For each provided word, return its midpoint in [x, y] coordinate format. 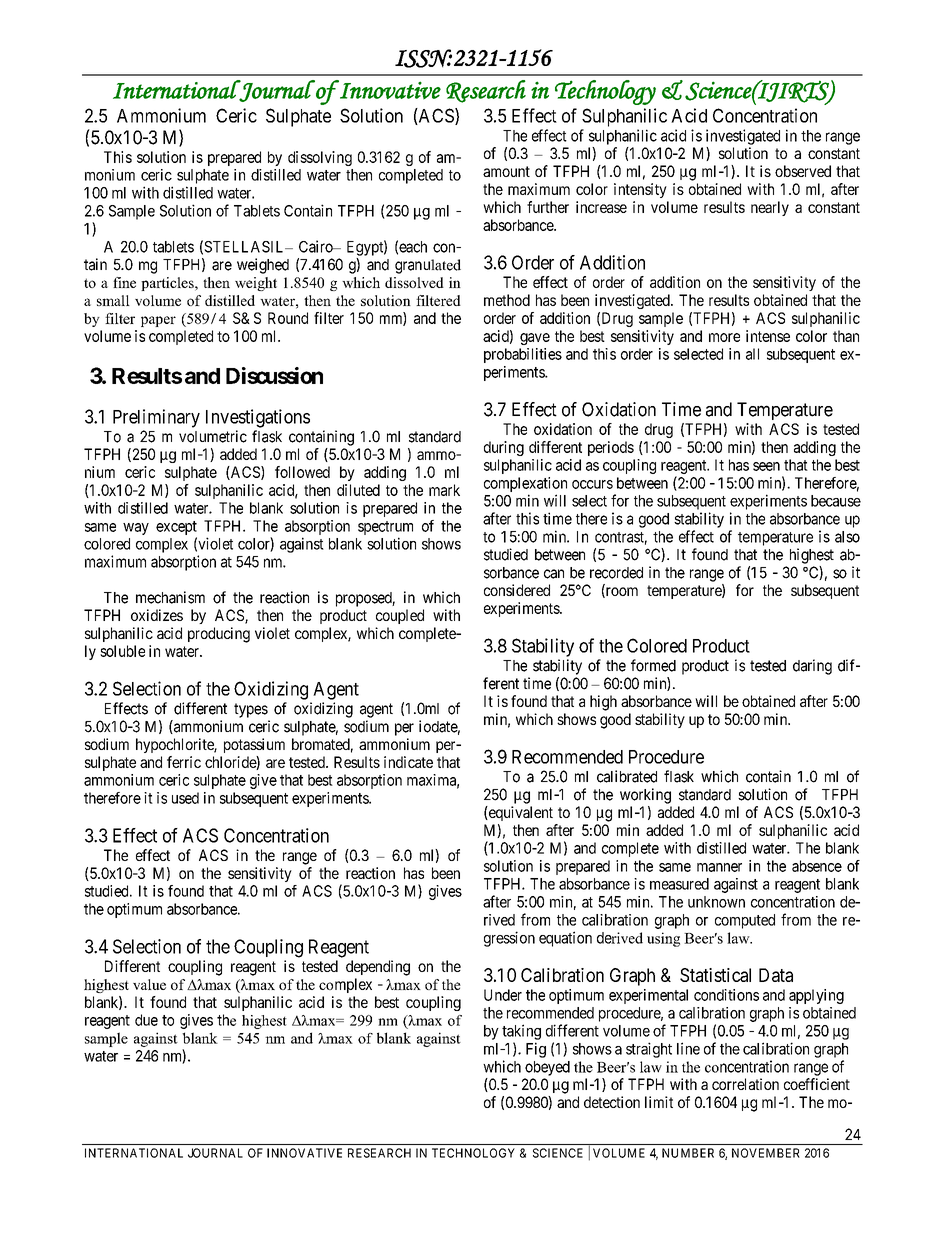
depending [378, 968]
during [504, 448]
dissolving [320, 158]
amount [506, 171]
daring [812, 667]
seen [766, 466]
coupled [400, 616]
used [185, 798]
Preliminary [156, 418]
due [146, 1020]
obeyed [547, 1068]
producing [219, 635]
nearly [770, 208]
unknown [716, 902]
